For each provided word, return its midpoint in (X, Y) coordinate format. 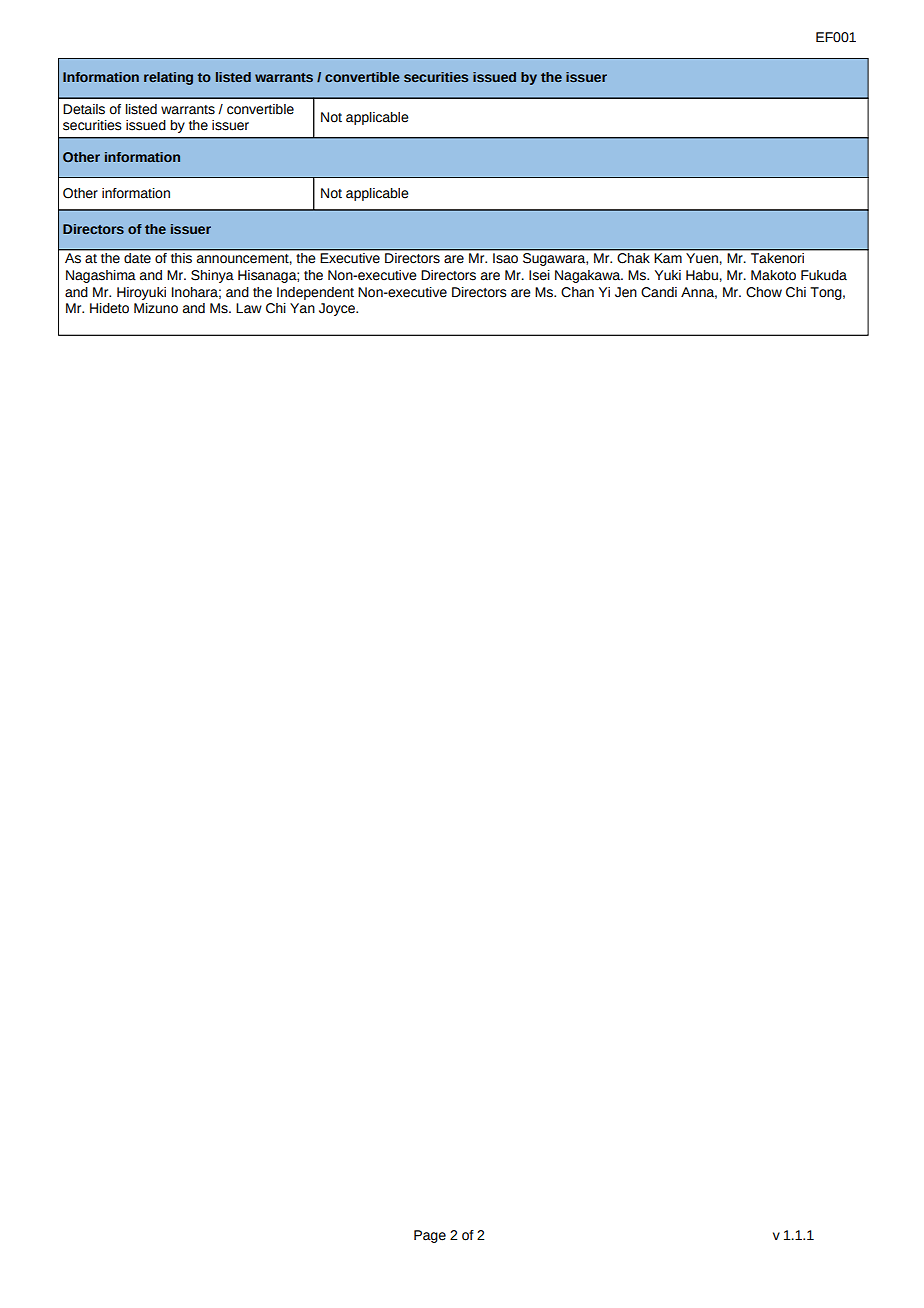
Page (430, 1236)
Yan (302, 308)
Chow (764, 292)
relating (168, 78)
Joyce (338, 309)
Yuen (702, 258)
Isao (505, 258)
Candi (659, 292)
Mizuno (156, 308)
